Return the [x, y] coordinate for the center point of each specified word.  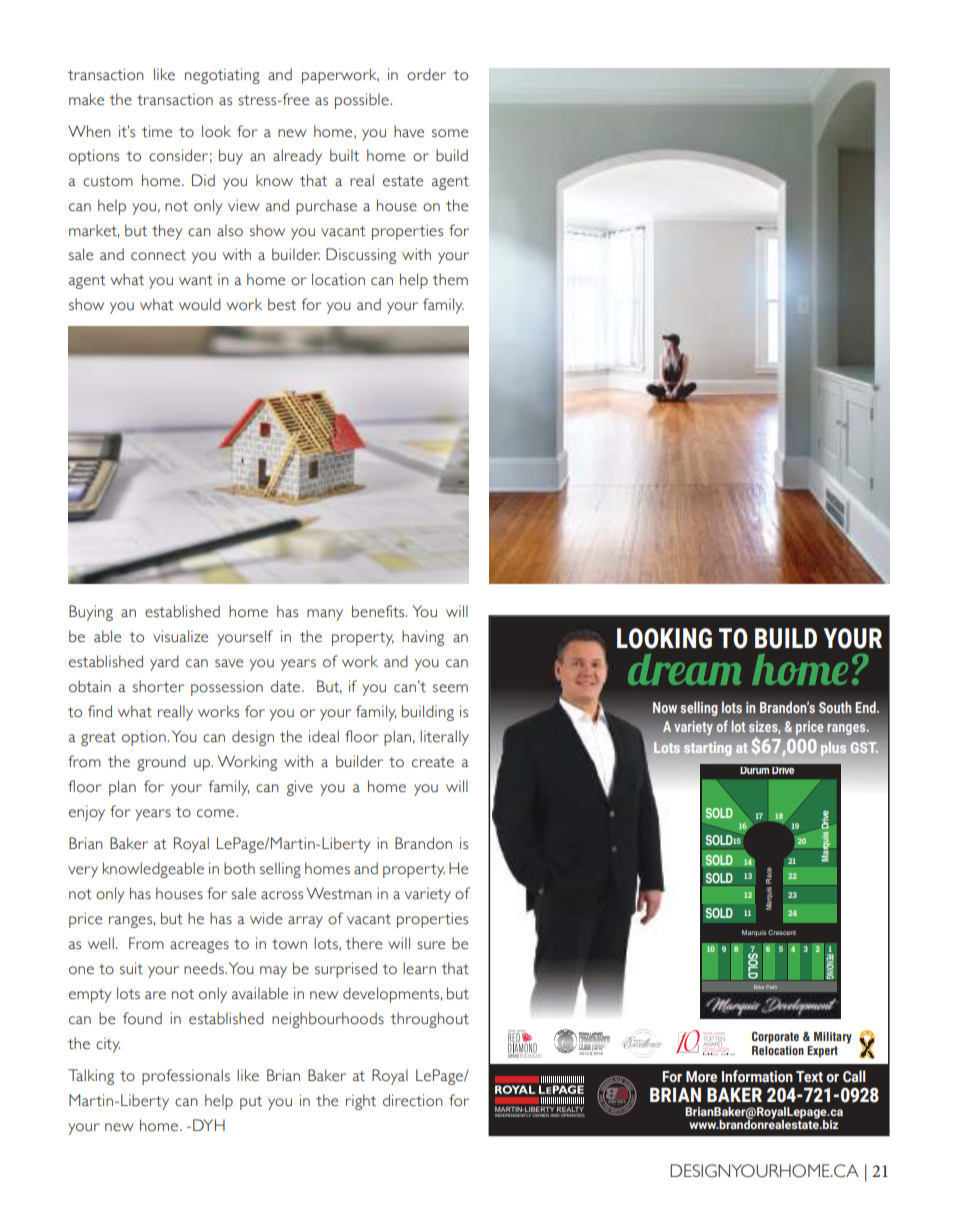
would [200, 304]
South [835, 707]
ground [161, 763]
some [450, 133]
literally [444, 738]
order [426, 74]
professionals [186, 1077]
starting [708, 749]
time [157, 131]
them [450, 279]
